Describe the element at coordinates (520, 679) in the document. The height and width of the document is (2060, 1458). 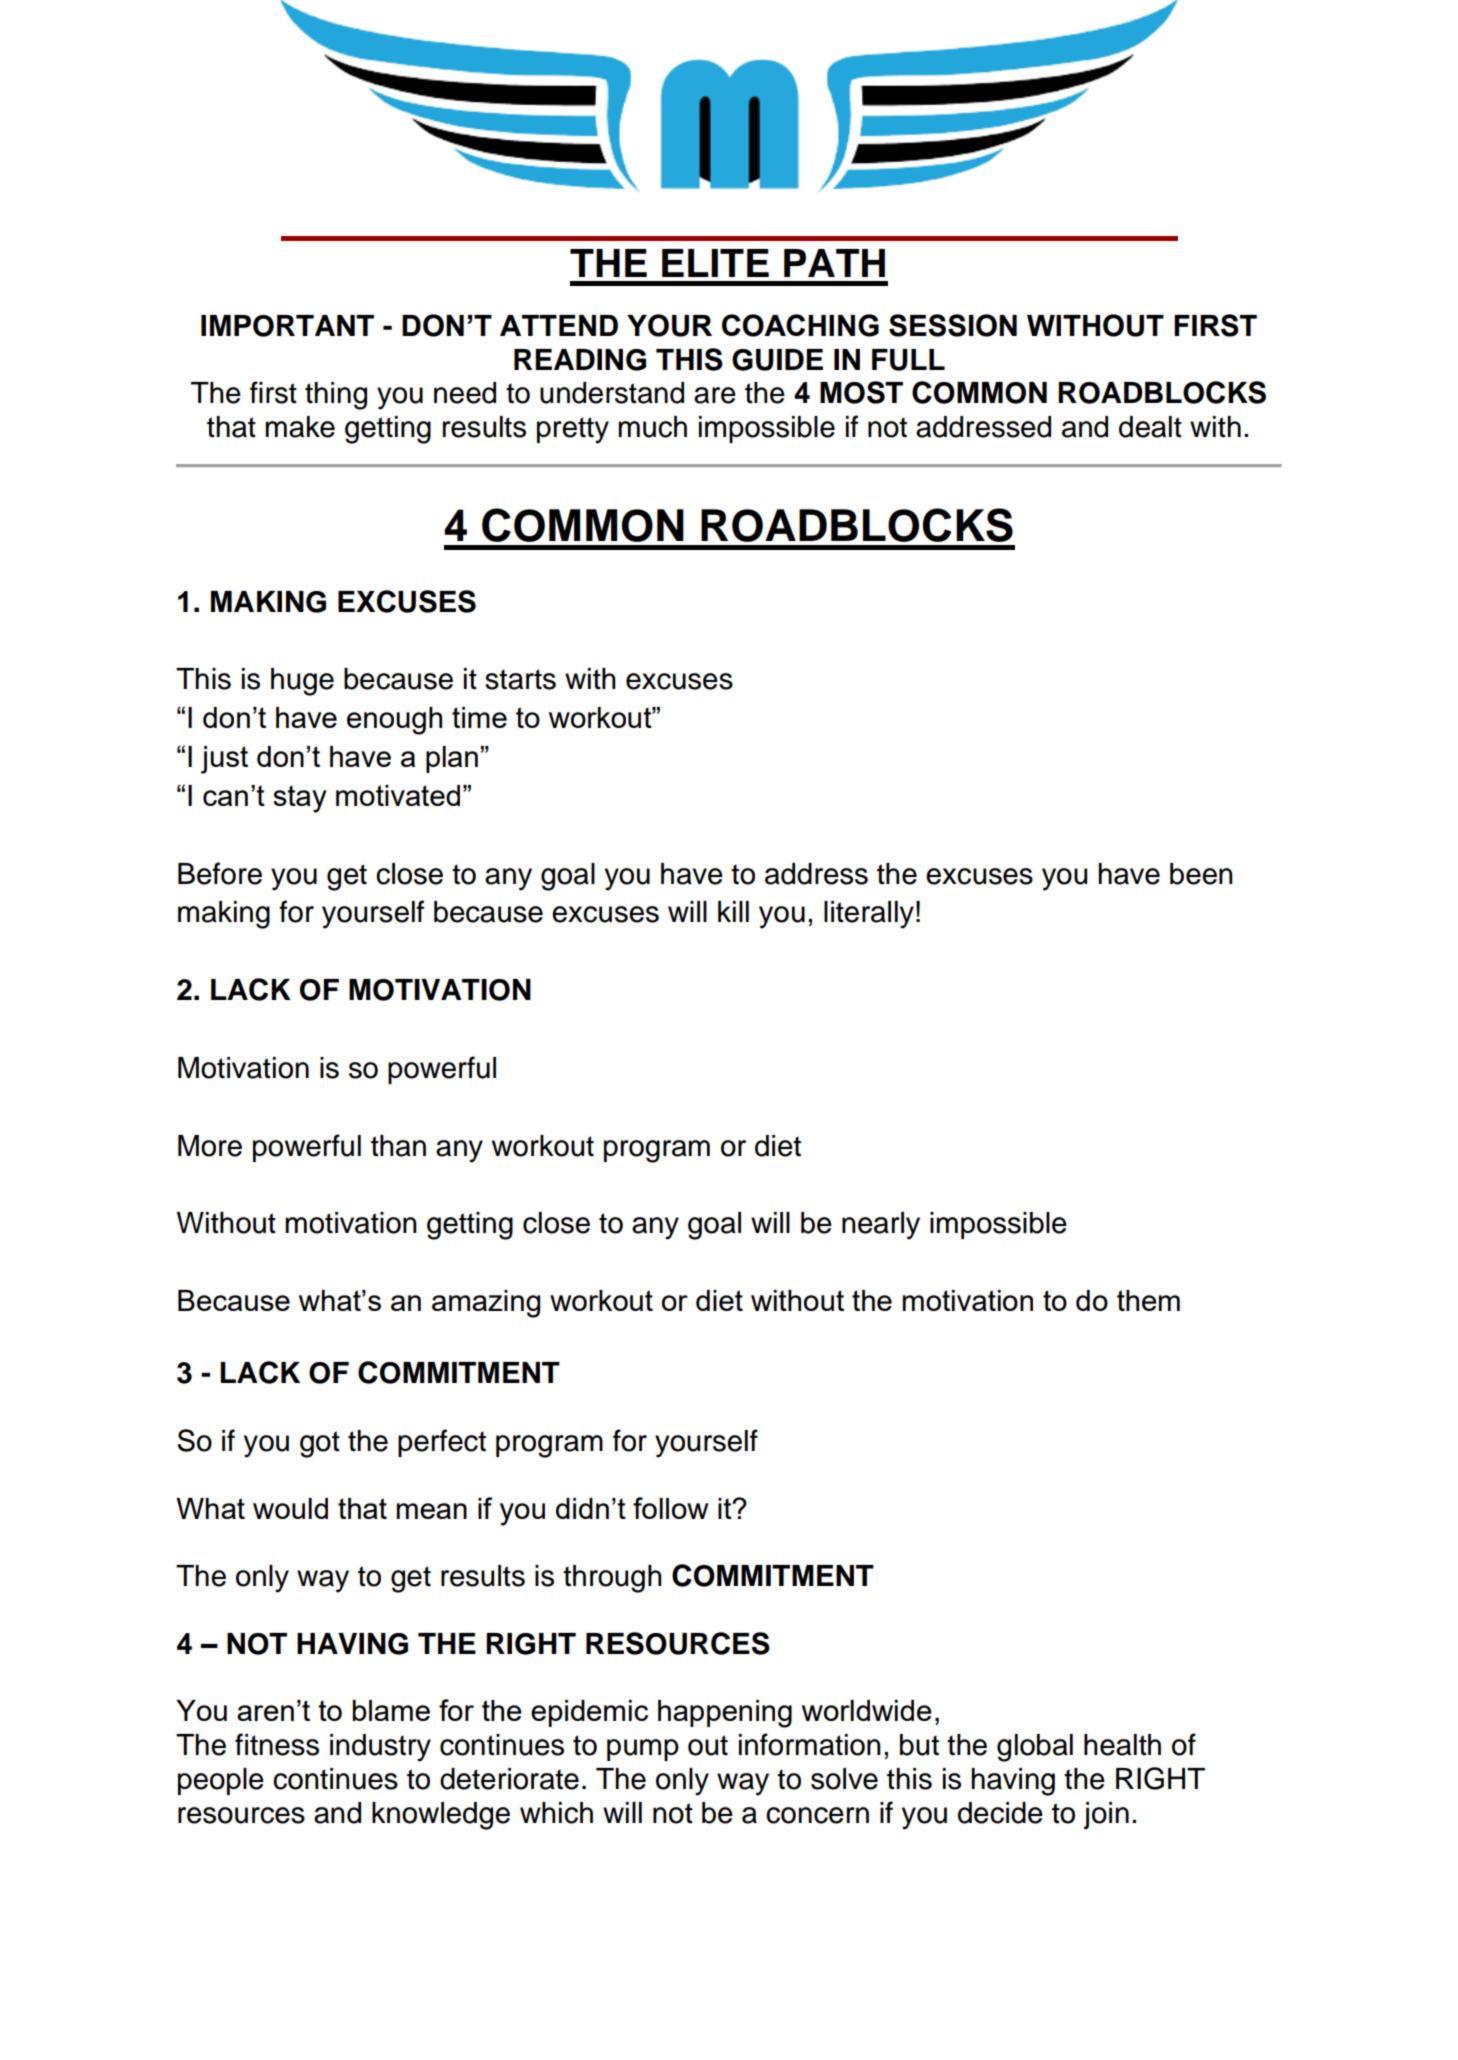
I see `starts` at that location.
